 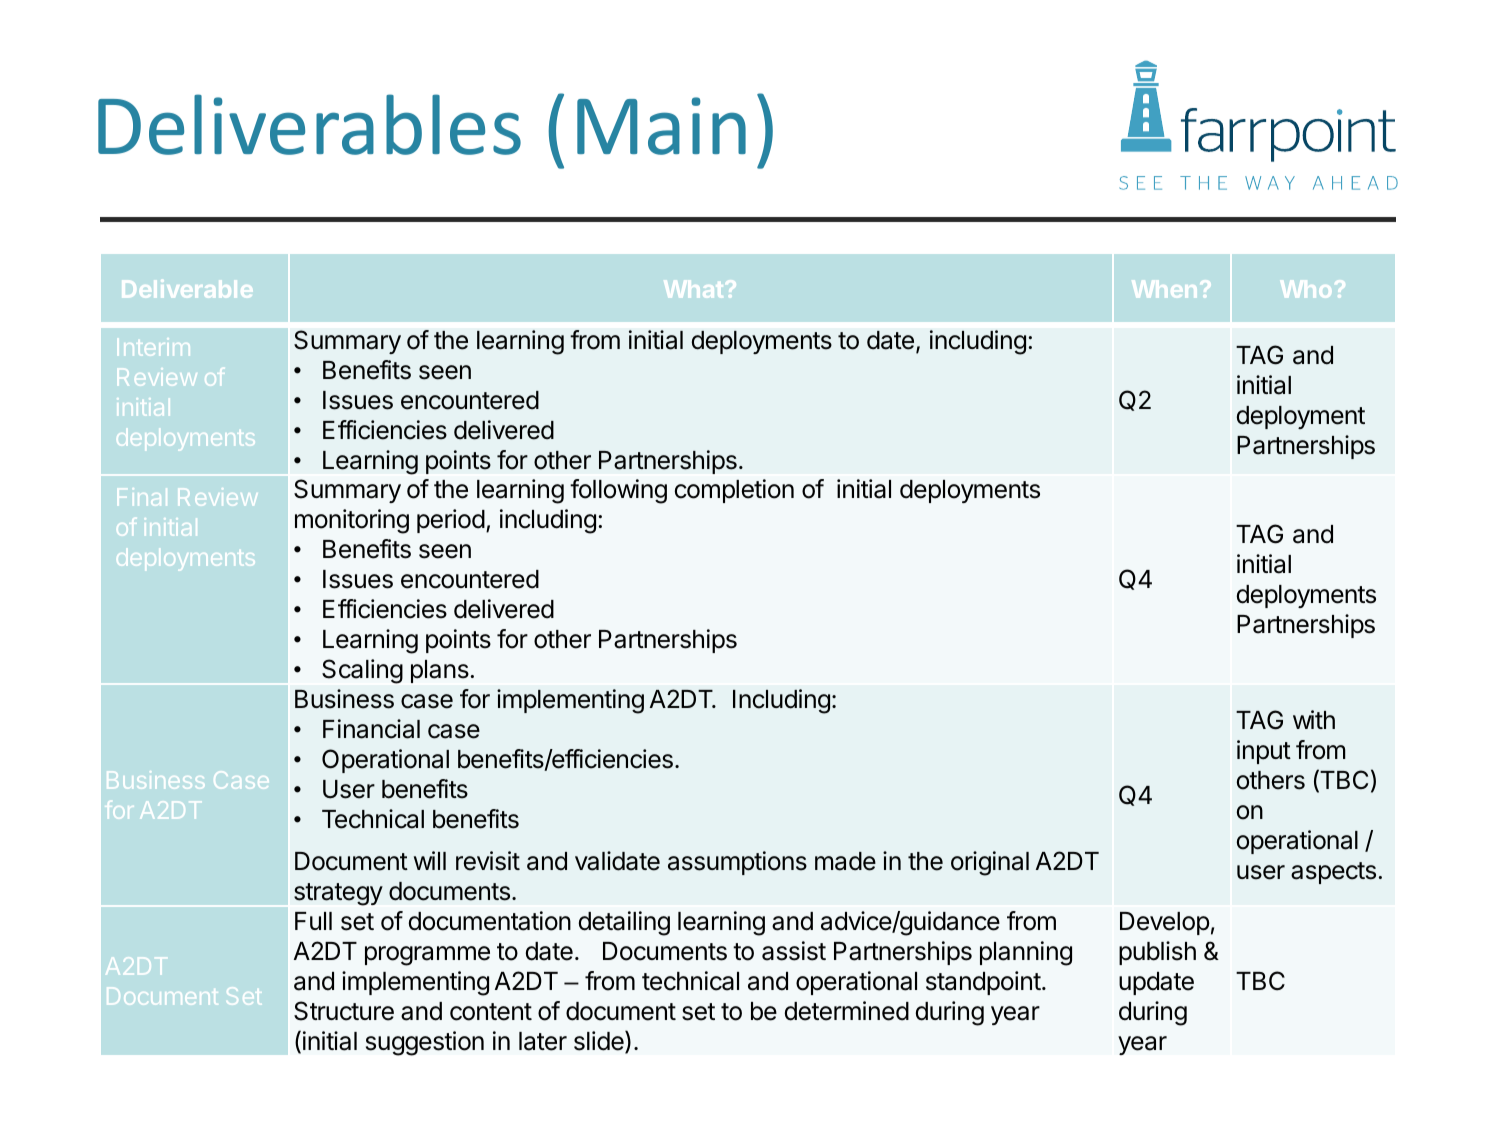 What do you see at coordinates (430, 860) in the image?
I see `will` at bounding box center [430, 860].
